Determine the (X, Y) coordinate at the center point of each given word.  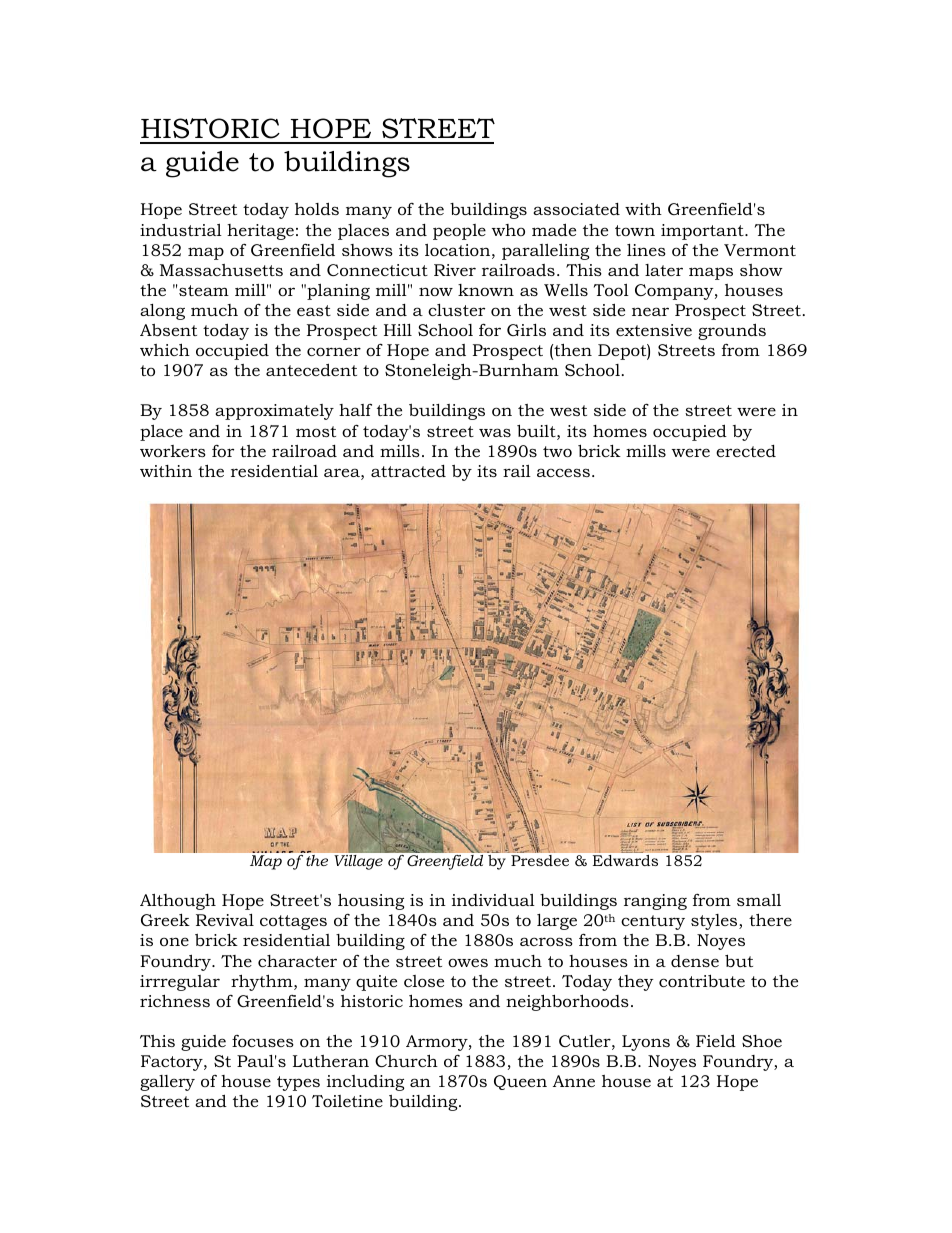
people (459, 232)
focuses (263, 1041)
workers (173, 451)
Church (406, 1060)
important (703, 232)
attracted (408, 471)
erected (746, 451)
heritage (260, 232)
